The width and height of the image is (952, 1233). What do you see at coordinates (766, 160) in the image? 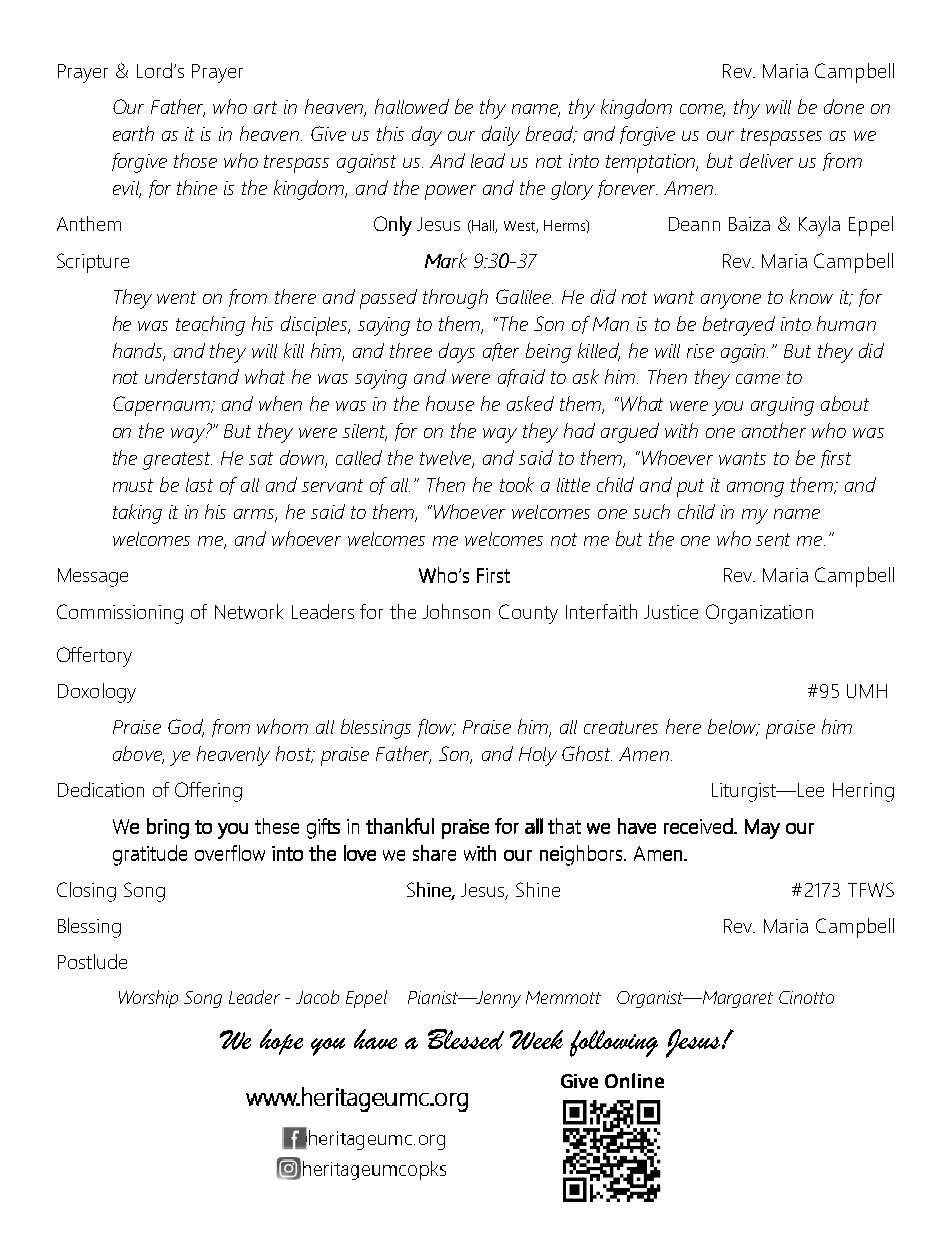
I see `deliver` at bounding box center [766, 160].
